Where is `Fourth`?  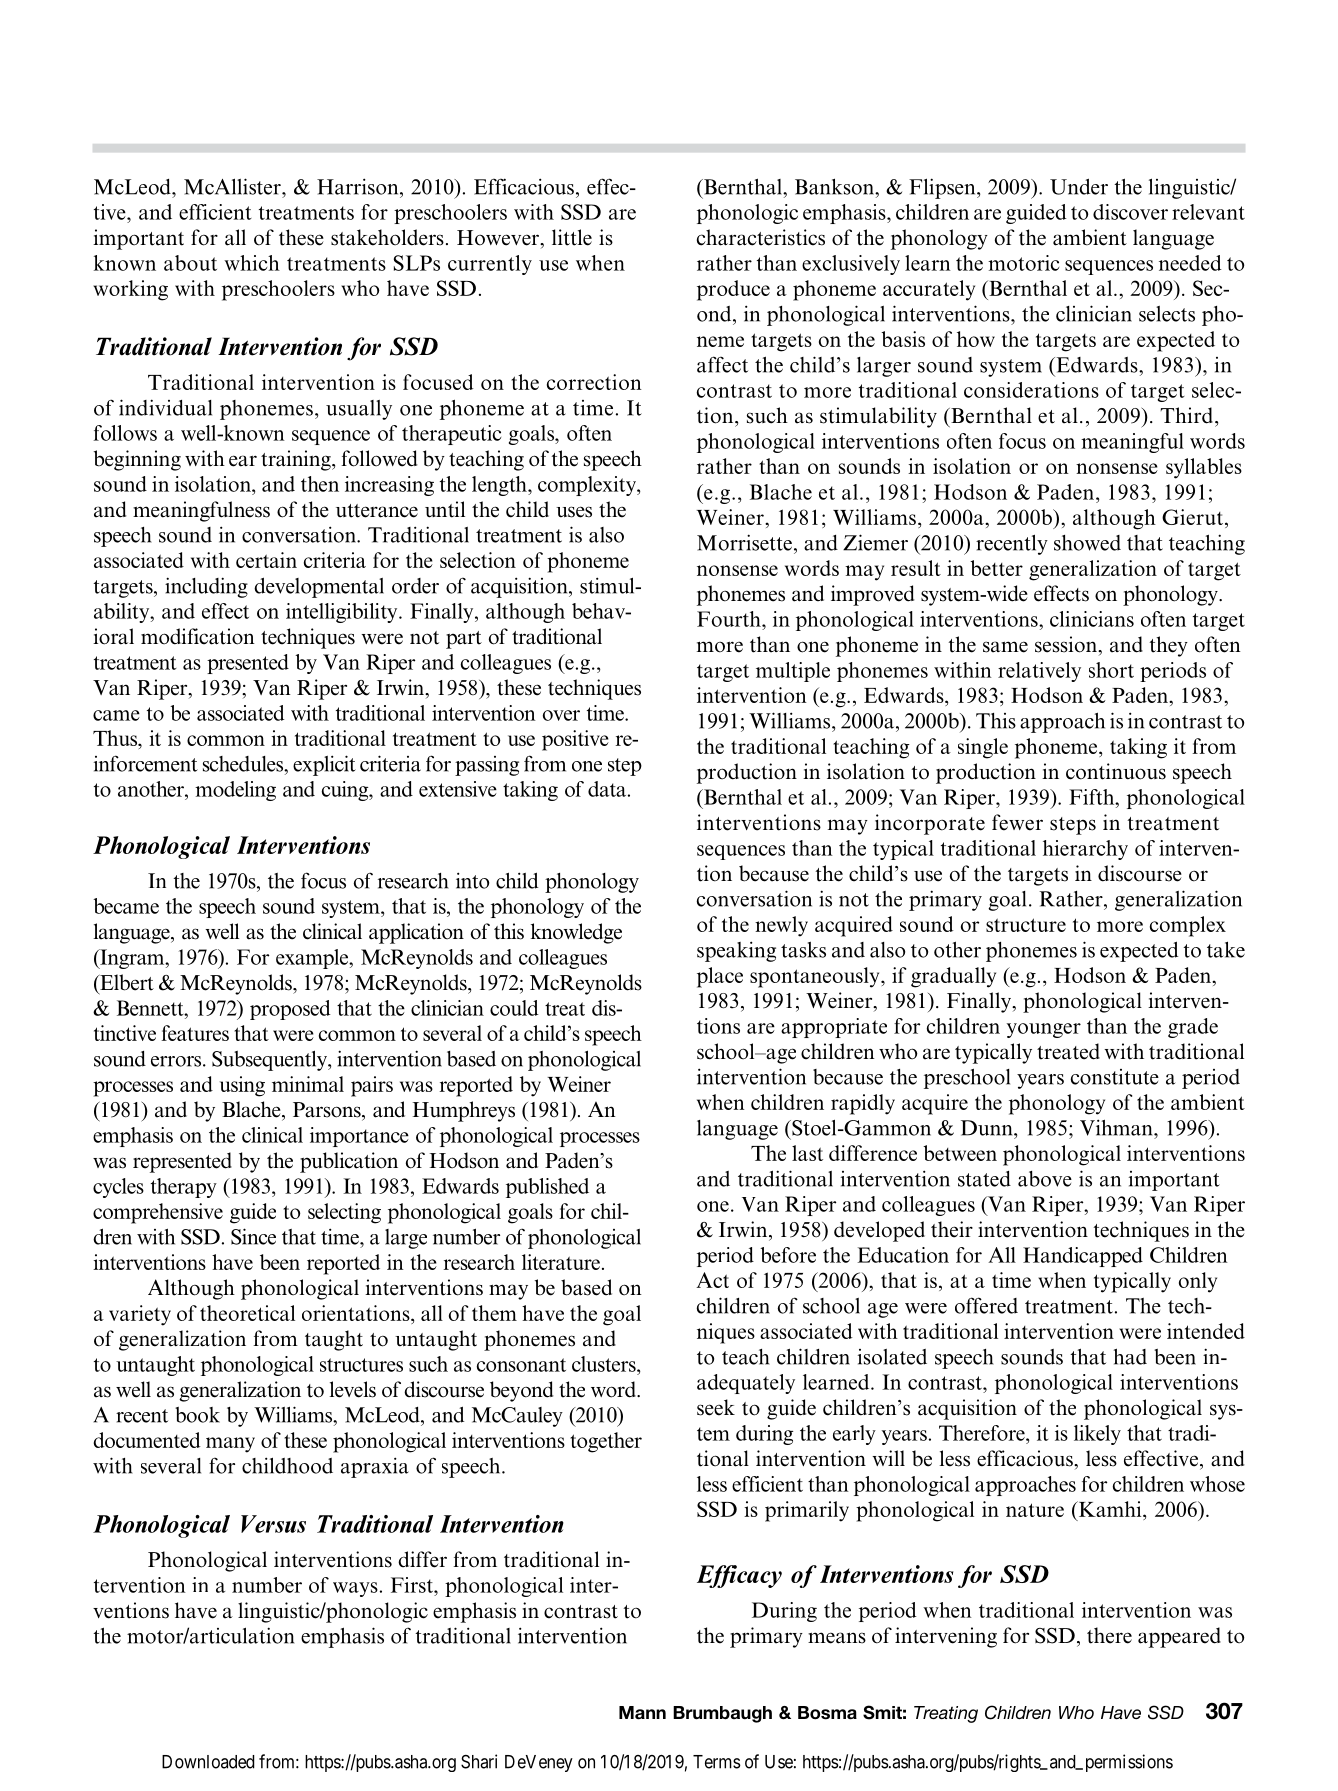
Fourth is located at coordinates (730, 619).
